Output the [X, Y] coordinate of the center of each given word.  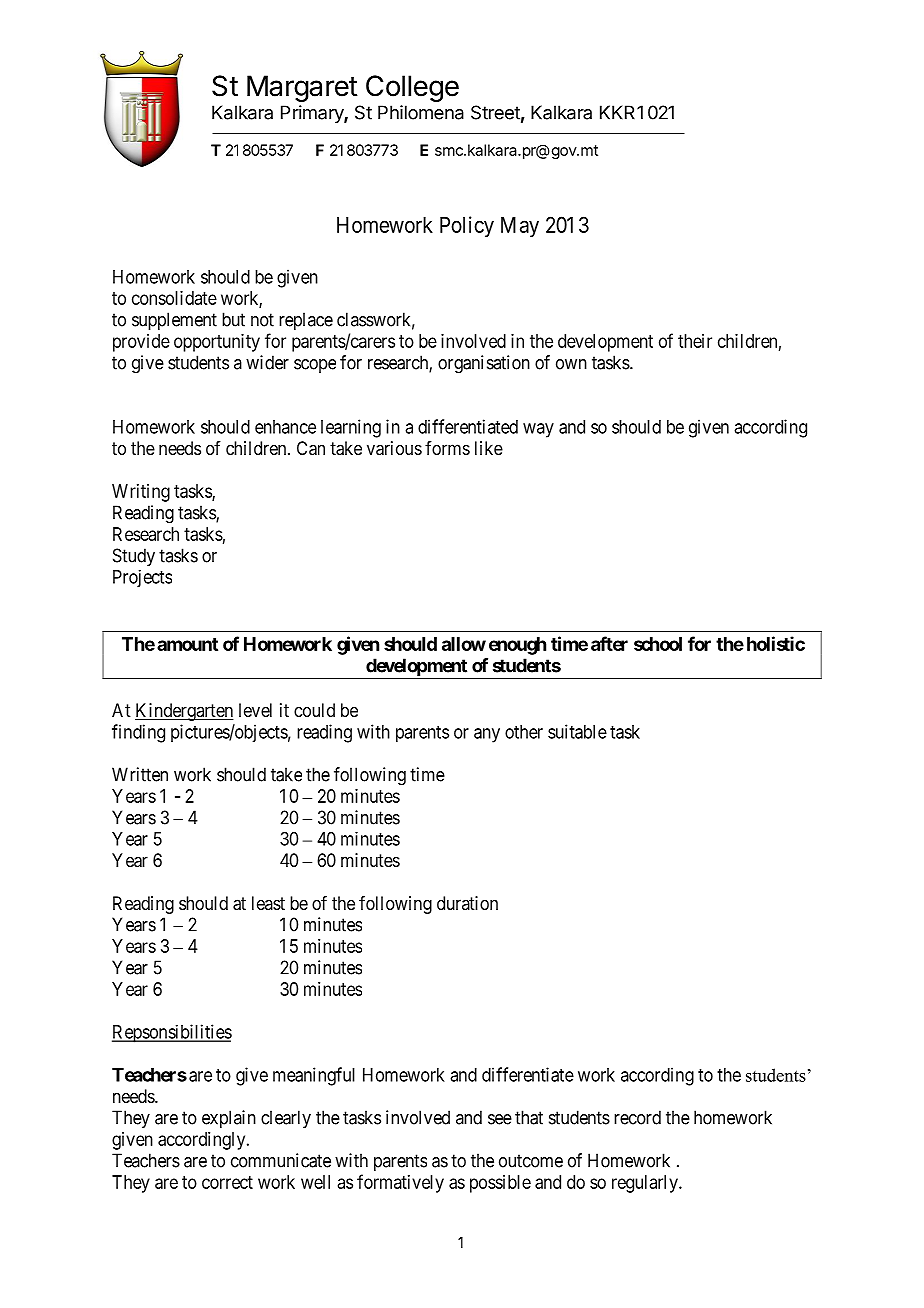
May [520, 227]
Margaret [302, 88]
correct [227, 1182]
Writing [141, 493]
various [394, 448]
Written [140, 774]
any [487, 735]
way [538, 430]
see [500, 1119]
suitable [577, 731]
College [412, 88]
